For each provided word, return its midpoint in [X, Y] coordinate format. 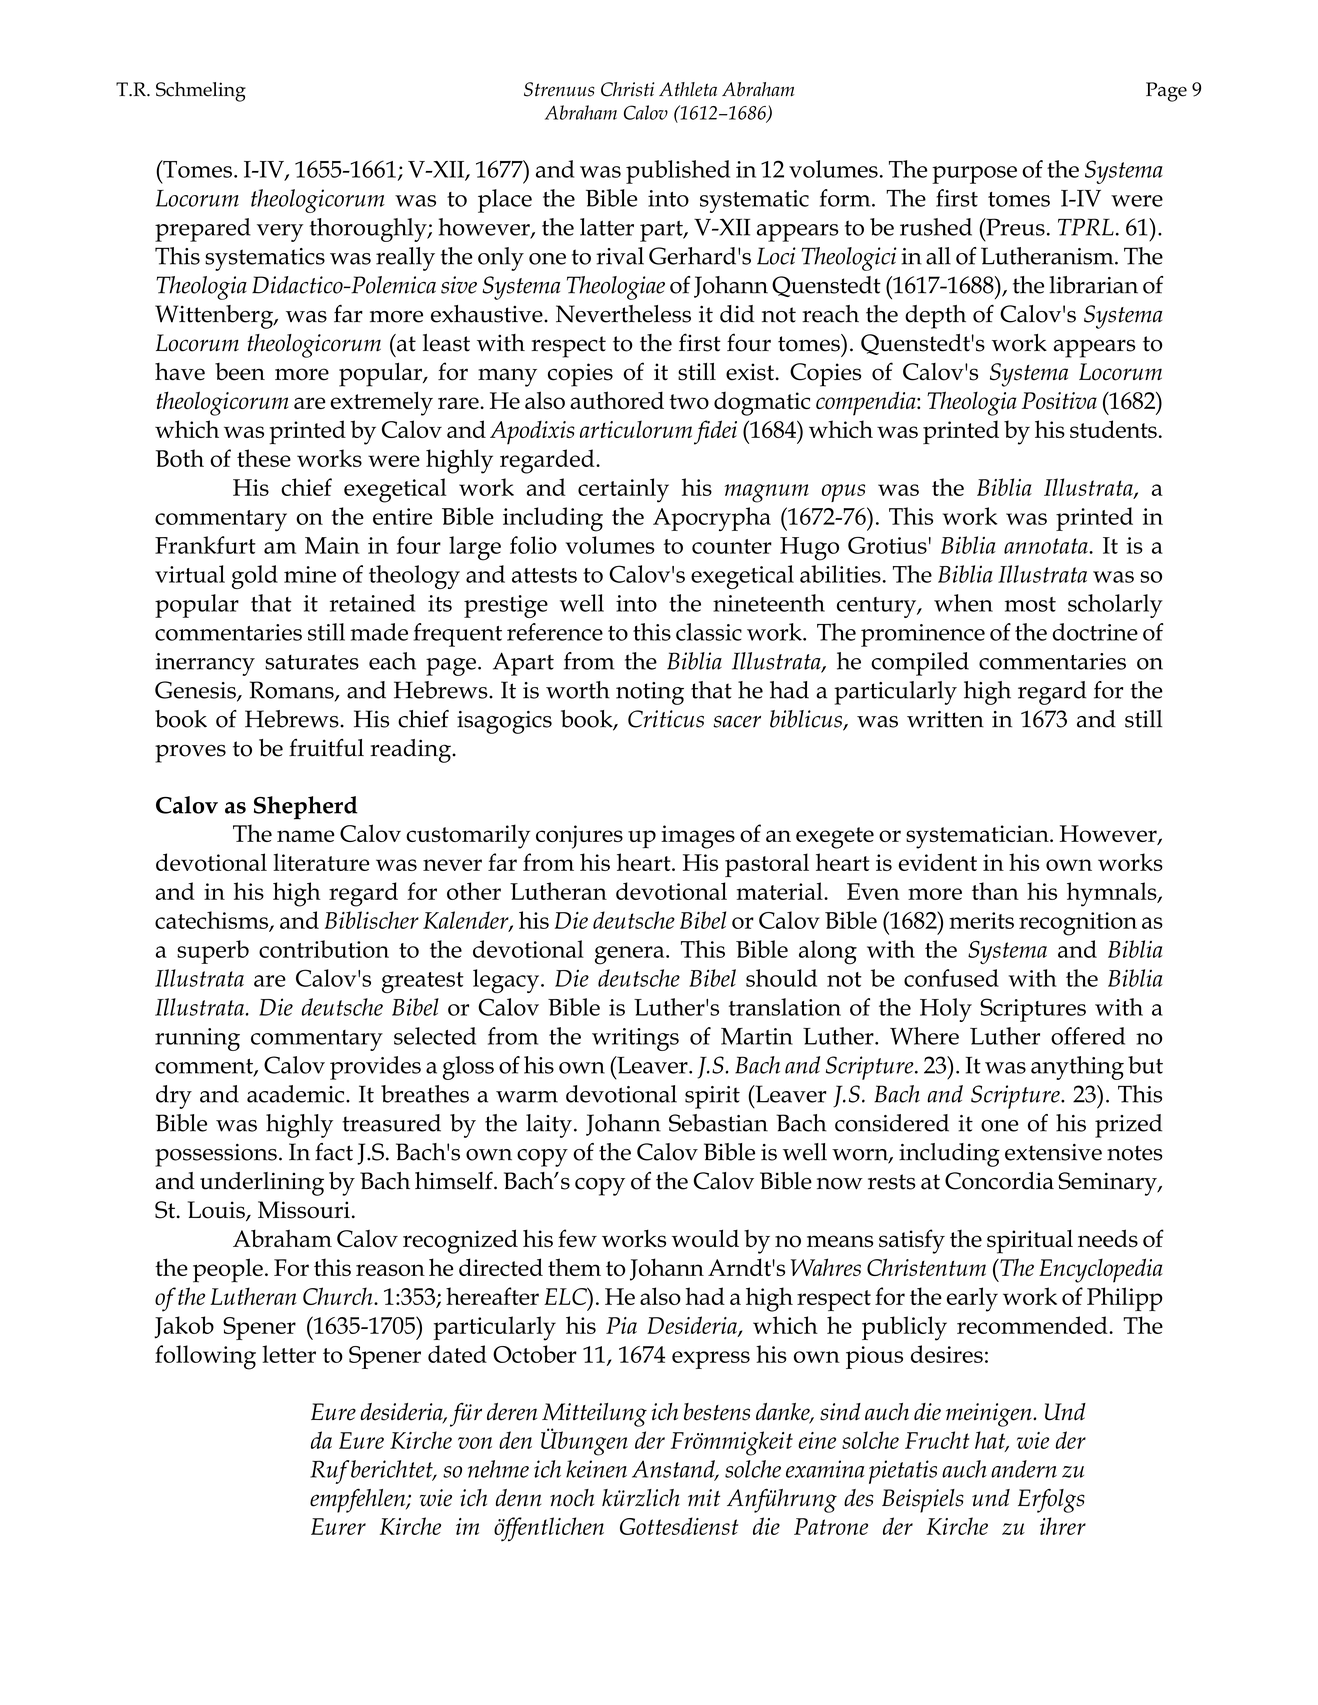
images [698, 837]
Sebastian [718, 1123]
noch [572, 1498]
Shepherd [306, 808]
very [280, 233]
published [678, 172]
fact [334, 1152]
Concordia [999, 1181]
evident [937, 862]
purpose [974, 175]
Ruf [330, 1472]
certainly [623, 490]
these [264, 458]
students [1113, 429]
